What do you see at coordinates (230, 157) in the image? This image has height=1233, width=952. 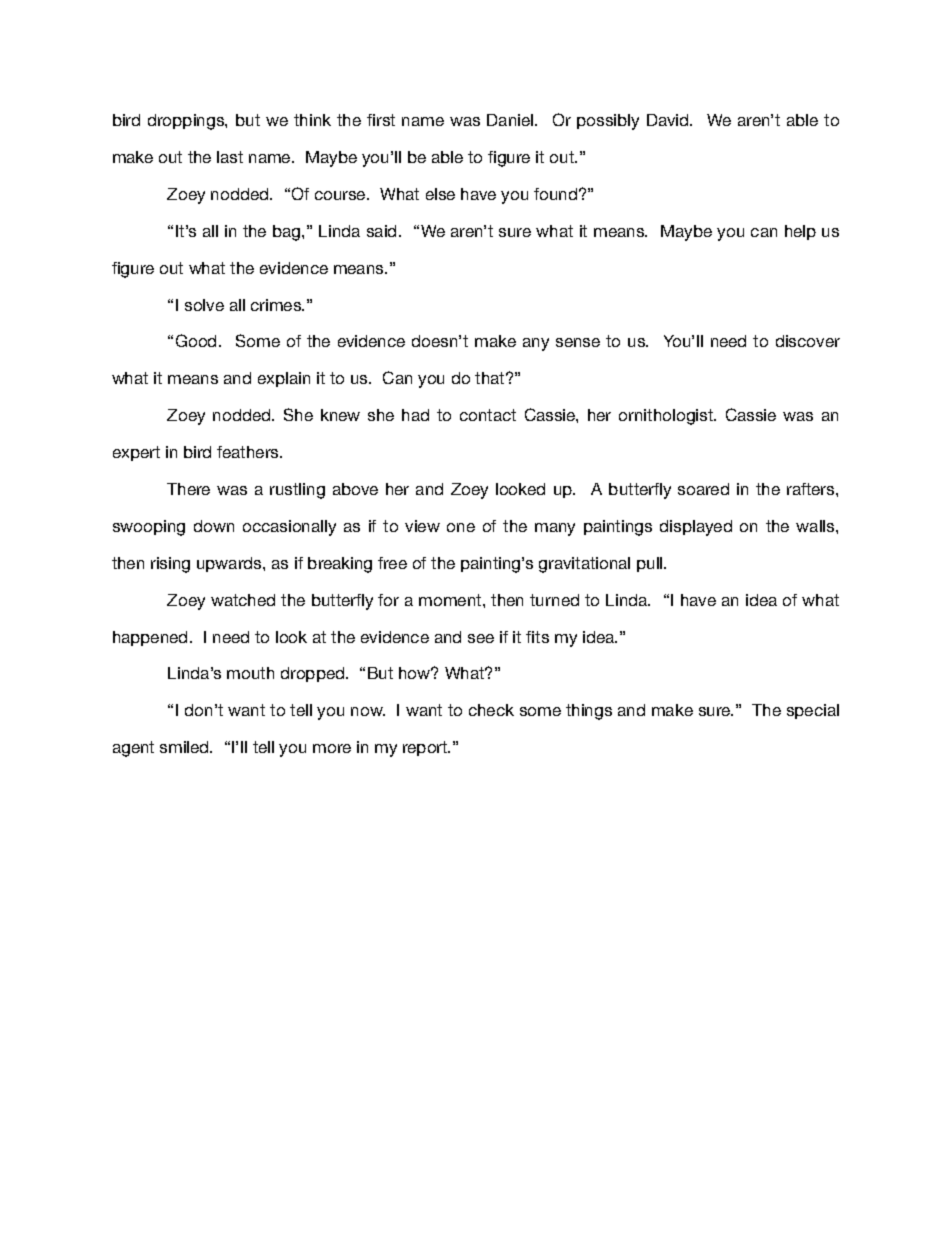 I see `last` at bounding box center [230, 157].
